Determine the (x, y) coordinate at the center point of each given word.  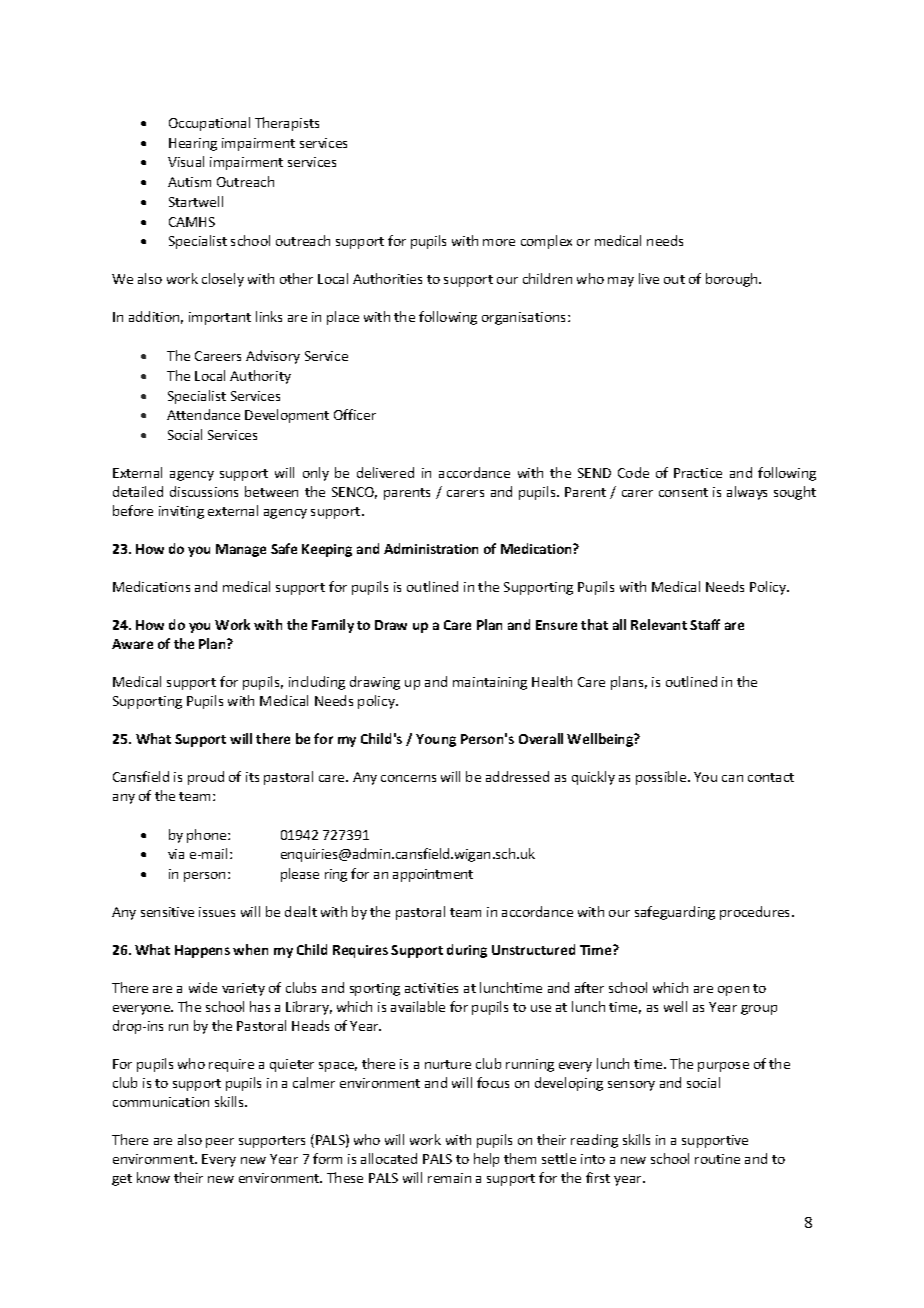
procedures (756, 913)
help (486, 1160)
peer (220, 1143)
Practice (698, 473)
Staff (705, 624)
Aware (132, 644)
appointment (433, 875)
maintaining (490, 683)
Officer (355, 414)
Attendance (203, 414)
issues (217, 912)
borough (733, 280)
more (499, 242)
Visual (186, 161)
